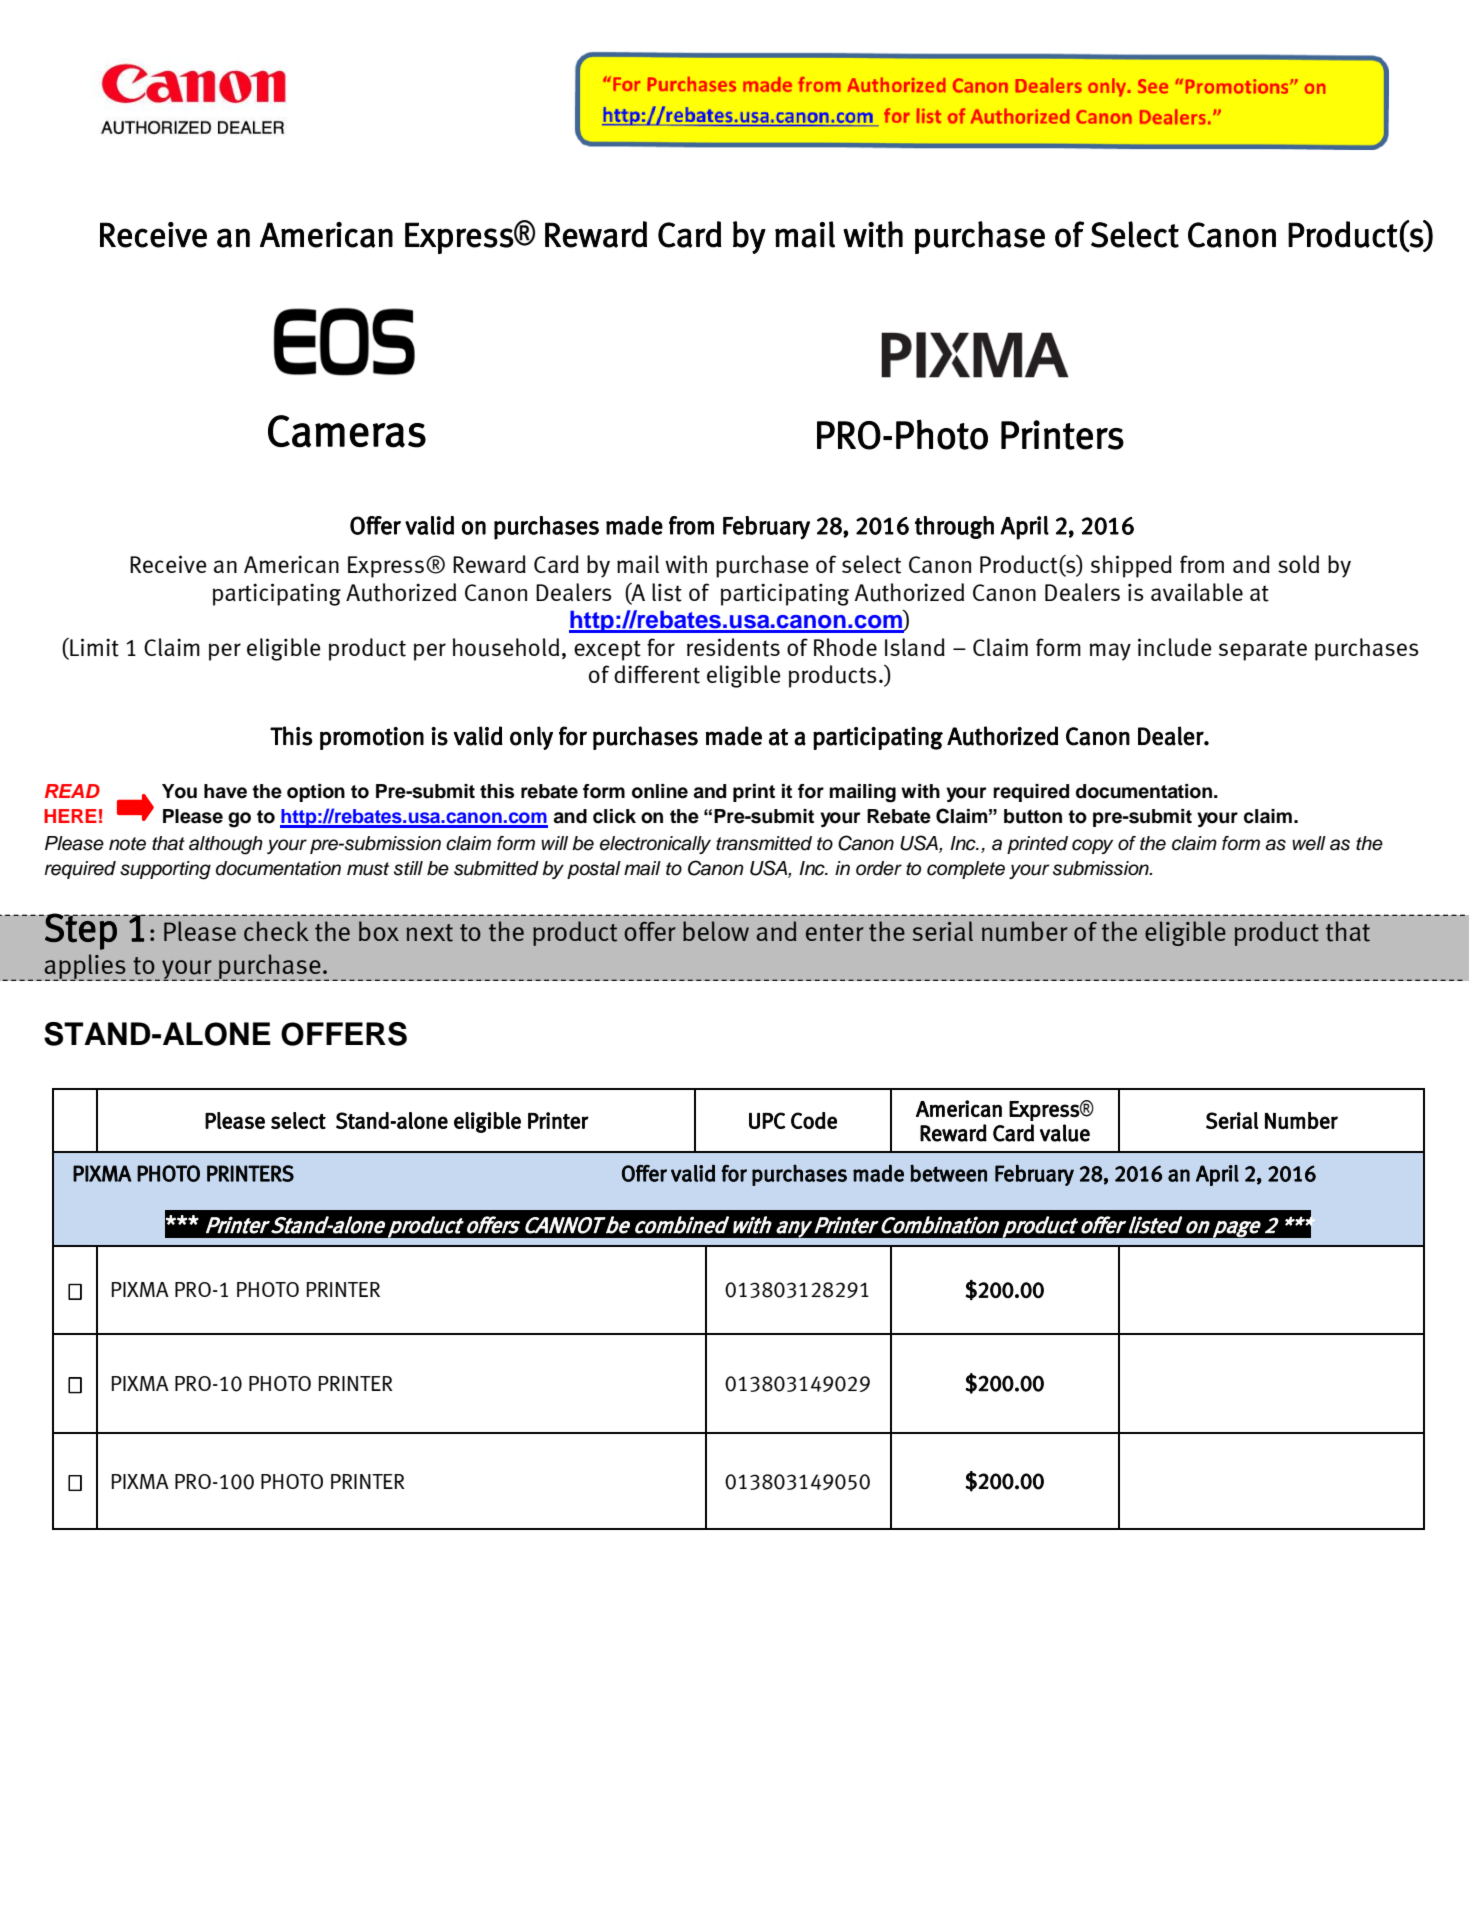 The height and width of the page is (1914, 1479). What do you see at coordinates (814, 1120) in the page?
I see `Code` at bounding box center [814, 1120].
